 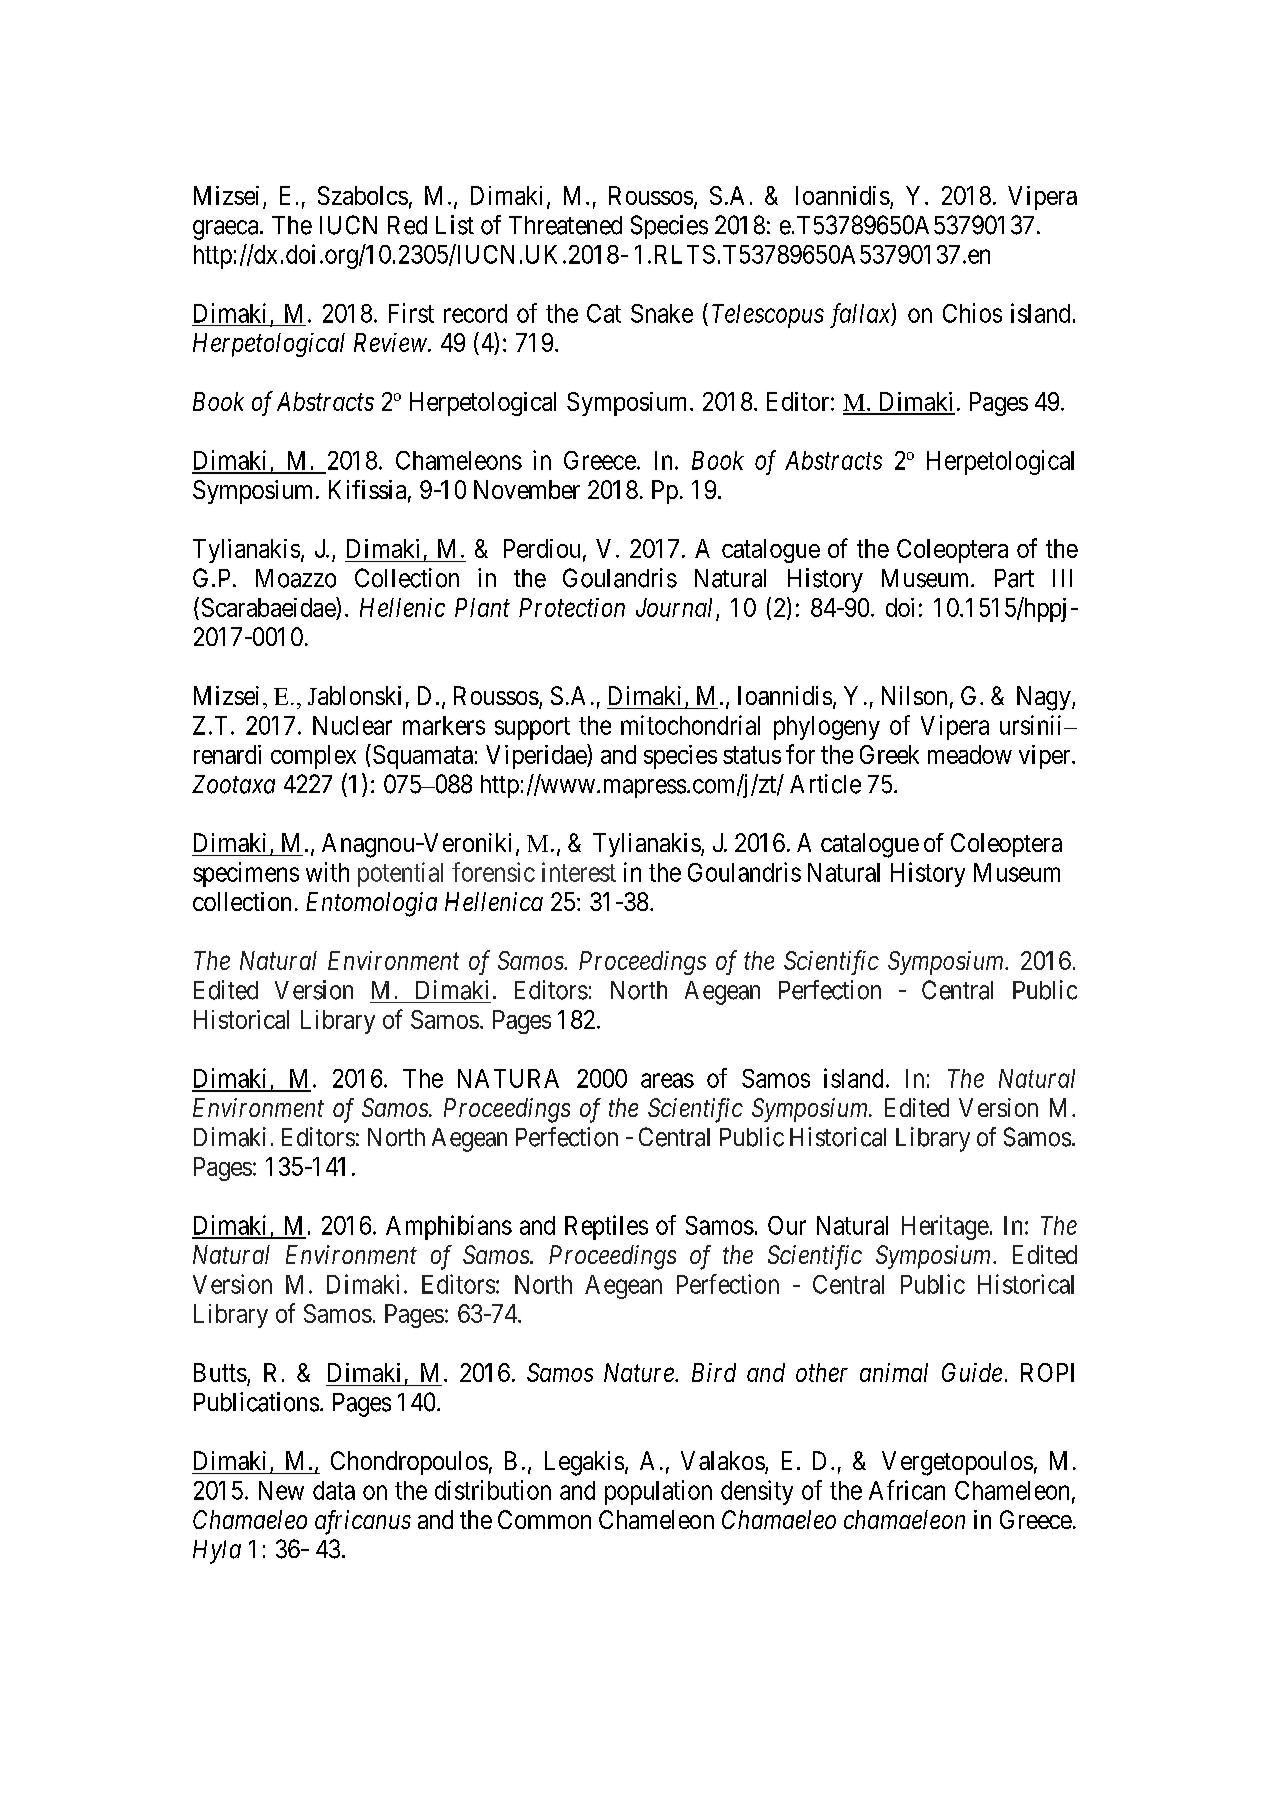 What do you see at coordinates (914, 695) in the screenshot?
I see `Nilson` at bounding box center [914, 695].
